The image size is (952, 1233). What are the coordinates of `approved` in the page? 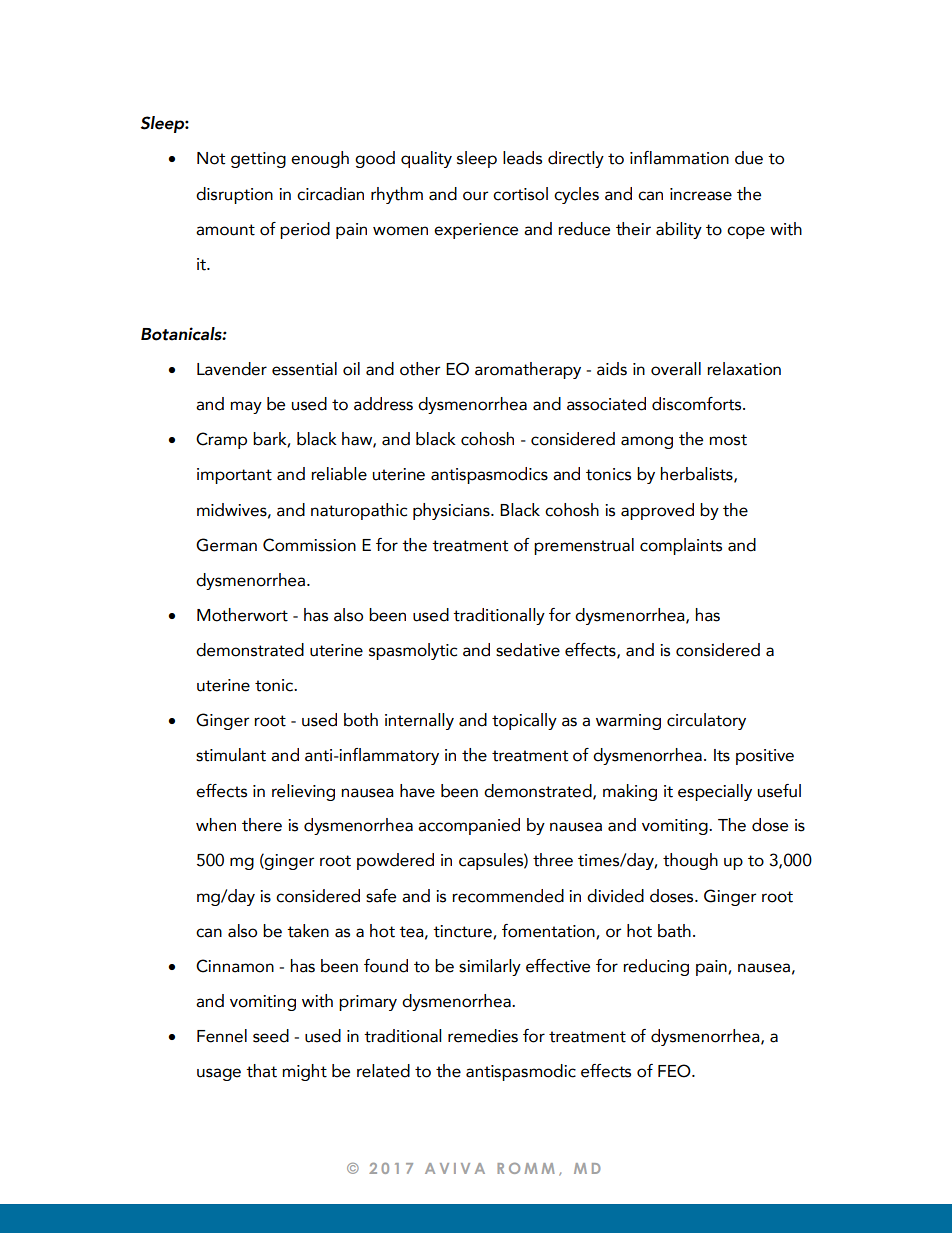 It's located at (657, 511).
